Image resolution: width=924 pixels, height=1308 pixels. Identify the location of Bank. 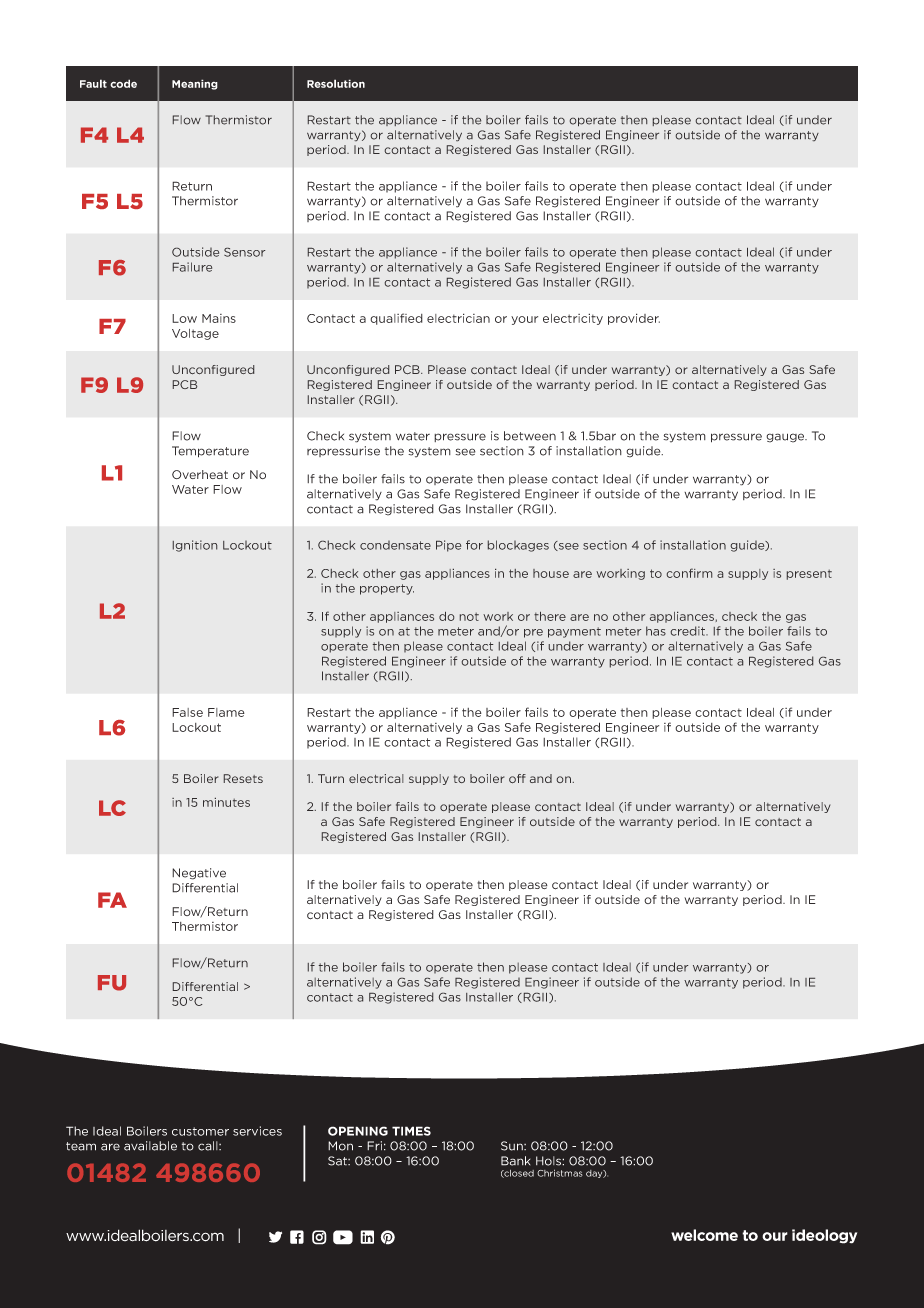
(515, 1161).
